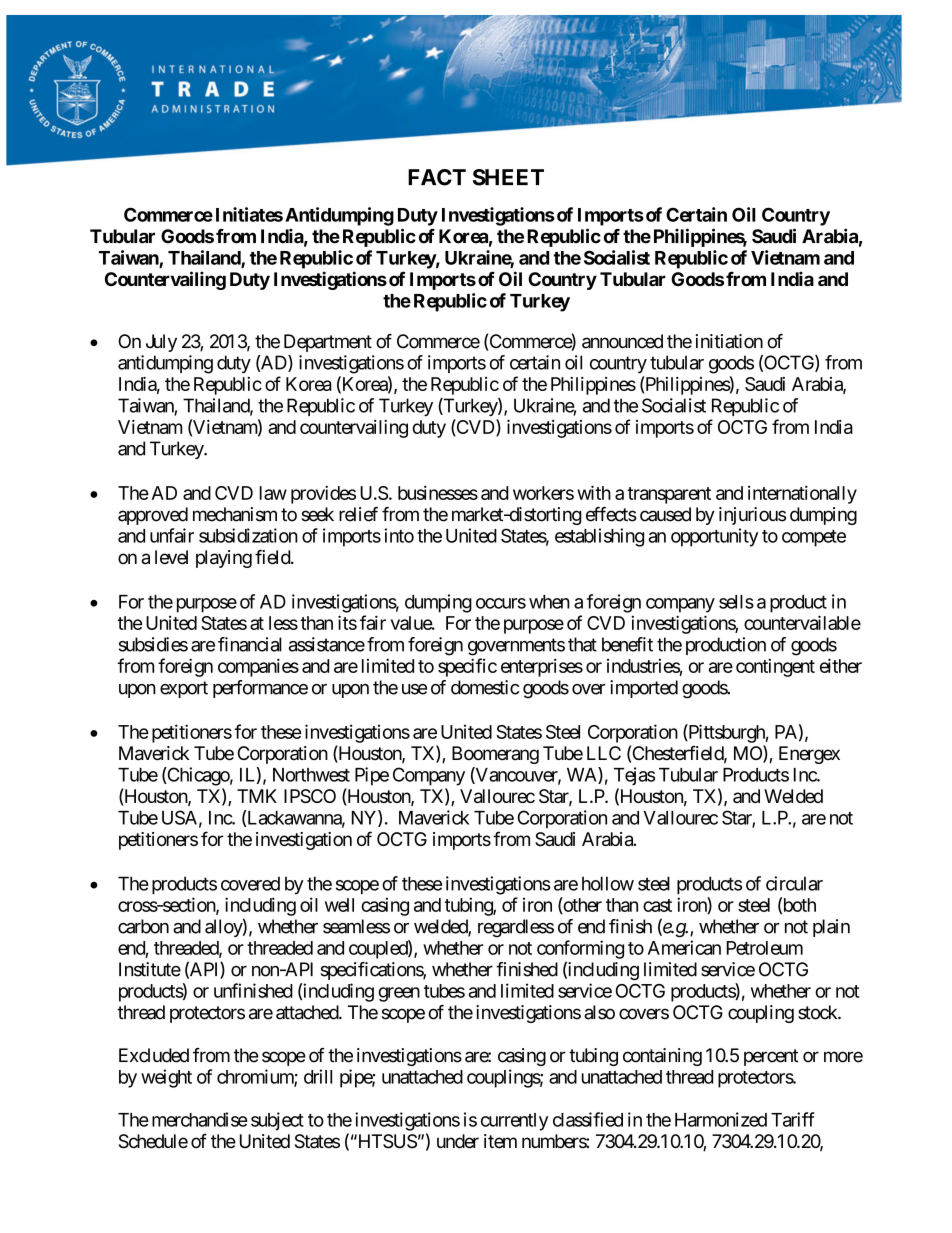  What do you see at coordinates (729, 341) in the screenshot?
I see `initiation` at bounding box center [729, 341].
